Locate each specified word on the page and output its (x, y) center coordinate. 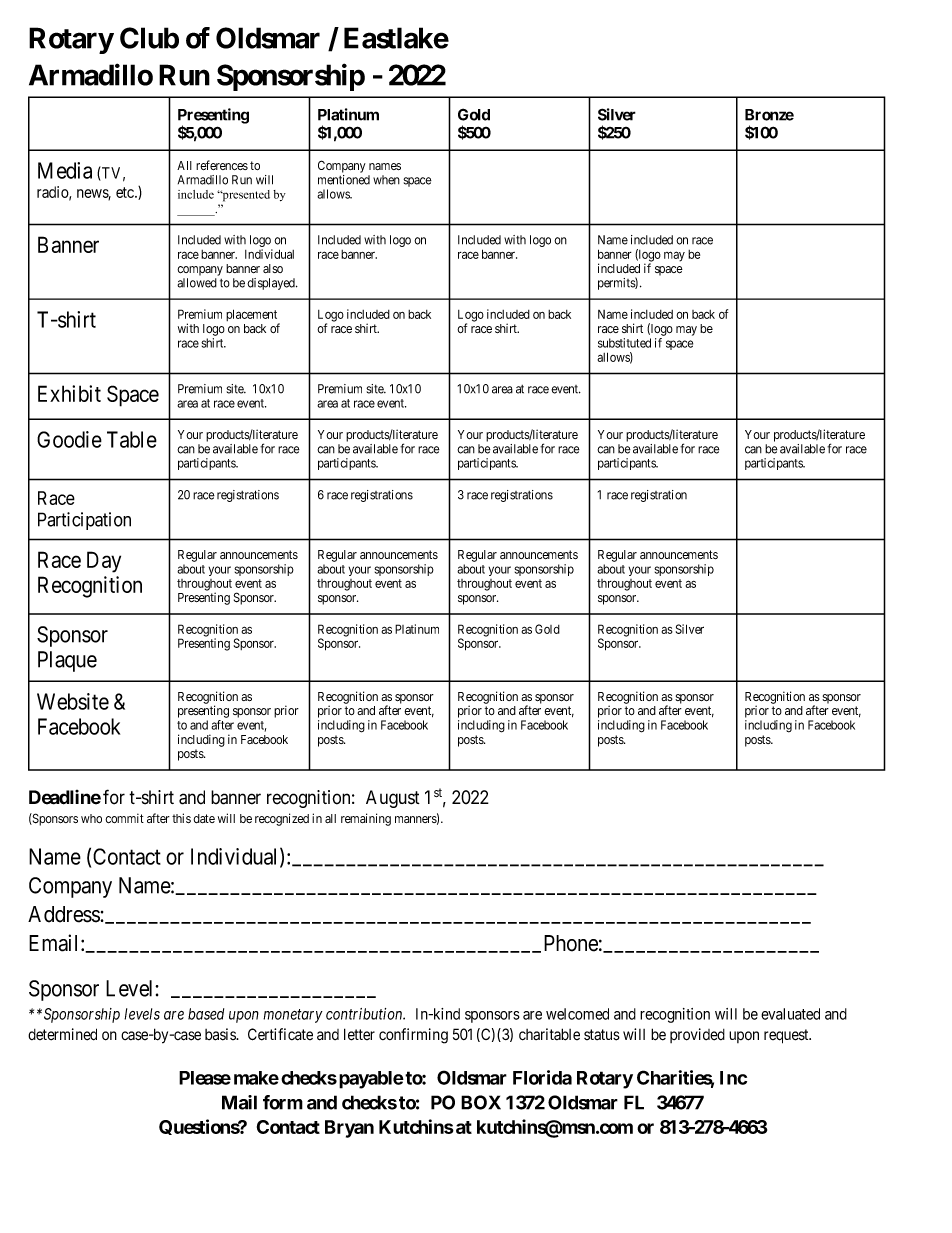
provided (697, 1035)
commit (124, 818)
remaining (366, 819)
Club (149, 38)
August (393, 799)
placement (253, 316)
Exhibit (69, 393)
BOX (481, 1102)
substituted (624, 343)
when (386, 180)
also (273, 268)
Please (205, 1078)
